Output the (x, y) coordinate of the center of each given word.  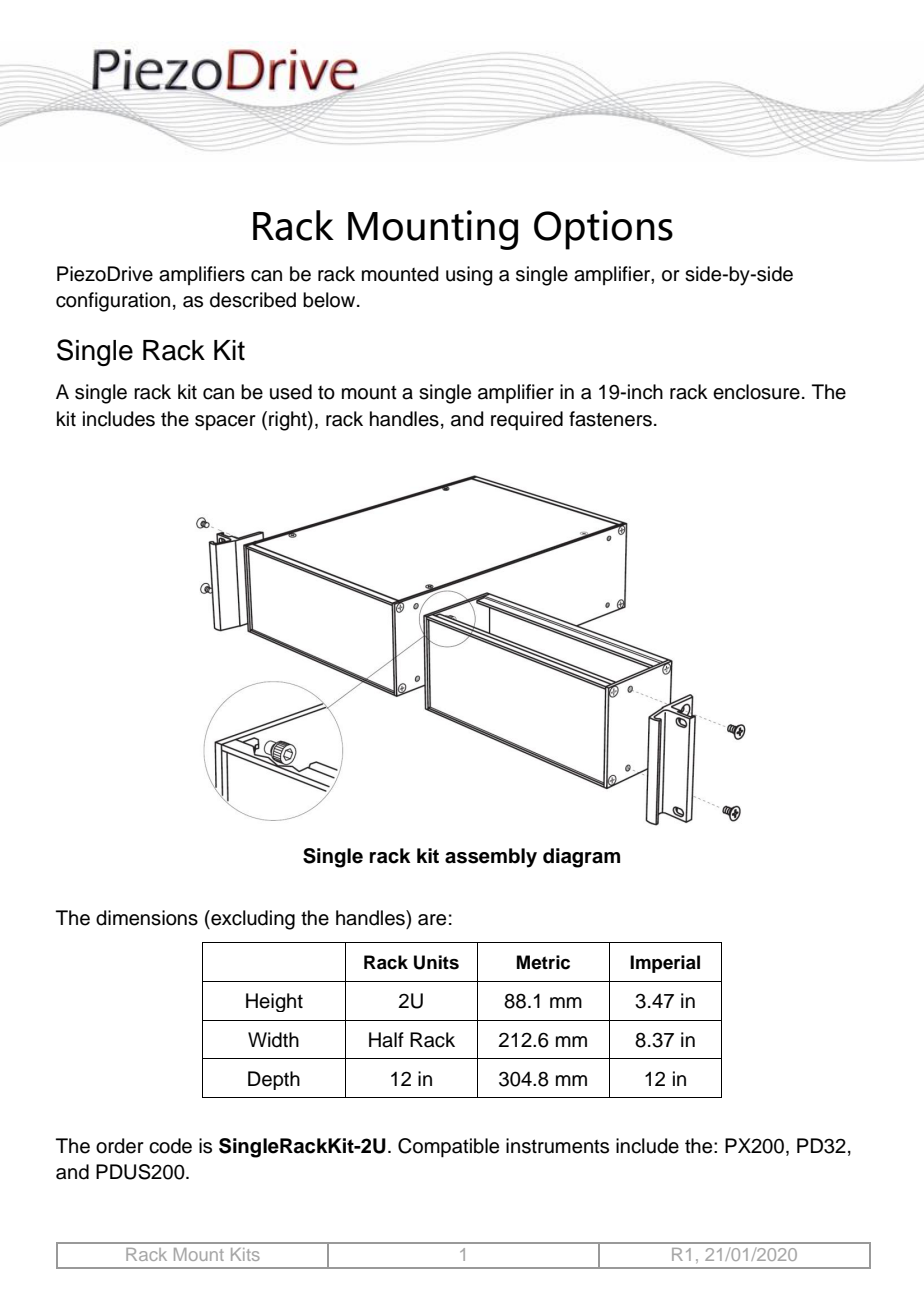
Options (603, 230)
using (469, 276)
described (253, 300)
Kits (245, 1254)
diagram (581, 858)
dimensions (147, 918)
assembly (491, 858)
